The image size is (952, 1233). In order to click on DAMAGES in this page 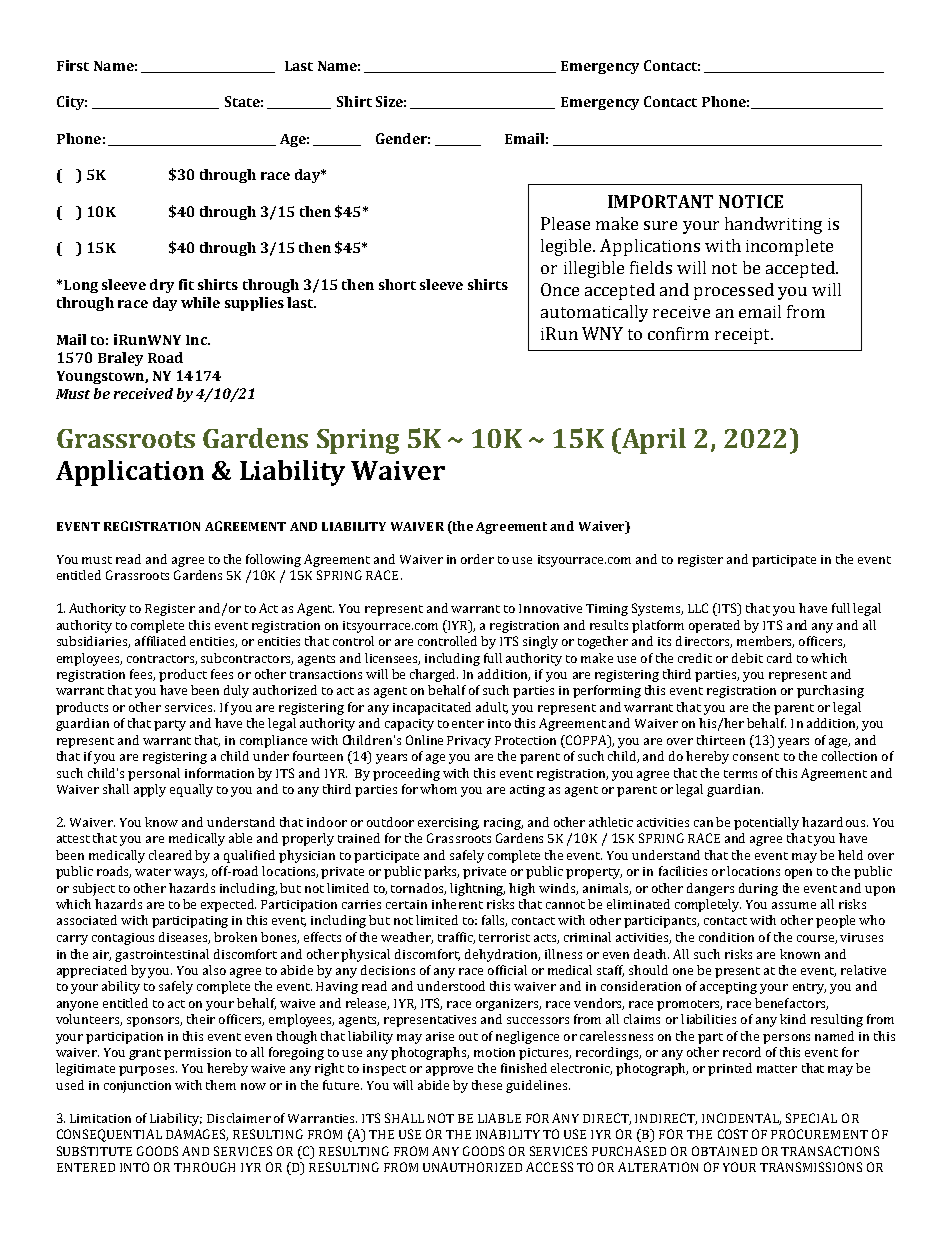, I will do `click(197, 1135)`.
